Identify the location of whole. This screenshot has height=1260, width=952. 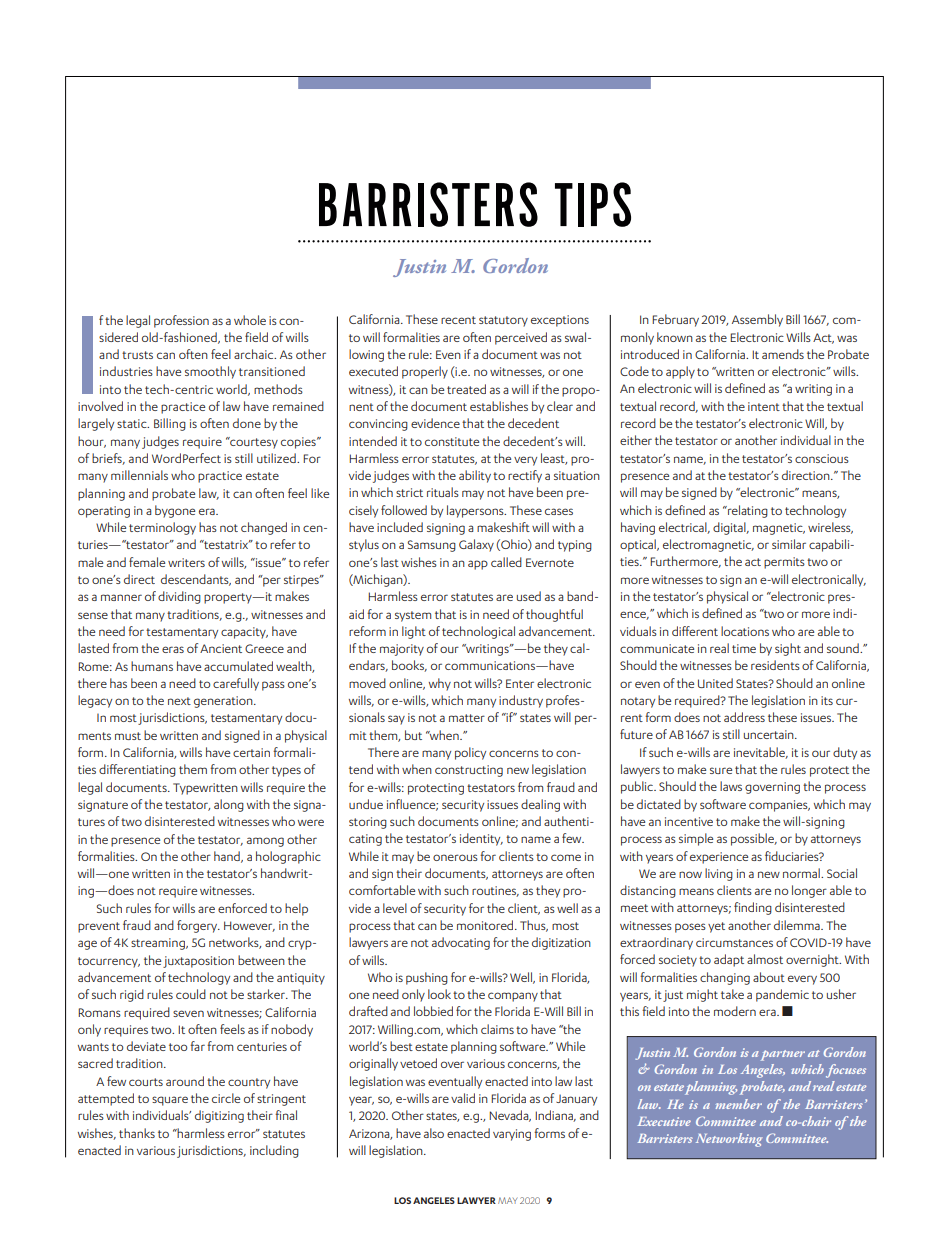
(250, 320).
